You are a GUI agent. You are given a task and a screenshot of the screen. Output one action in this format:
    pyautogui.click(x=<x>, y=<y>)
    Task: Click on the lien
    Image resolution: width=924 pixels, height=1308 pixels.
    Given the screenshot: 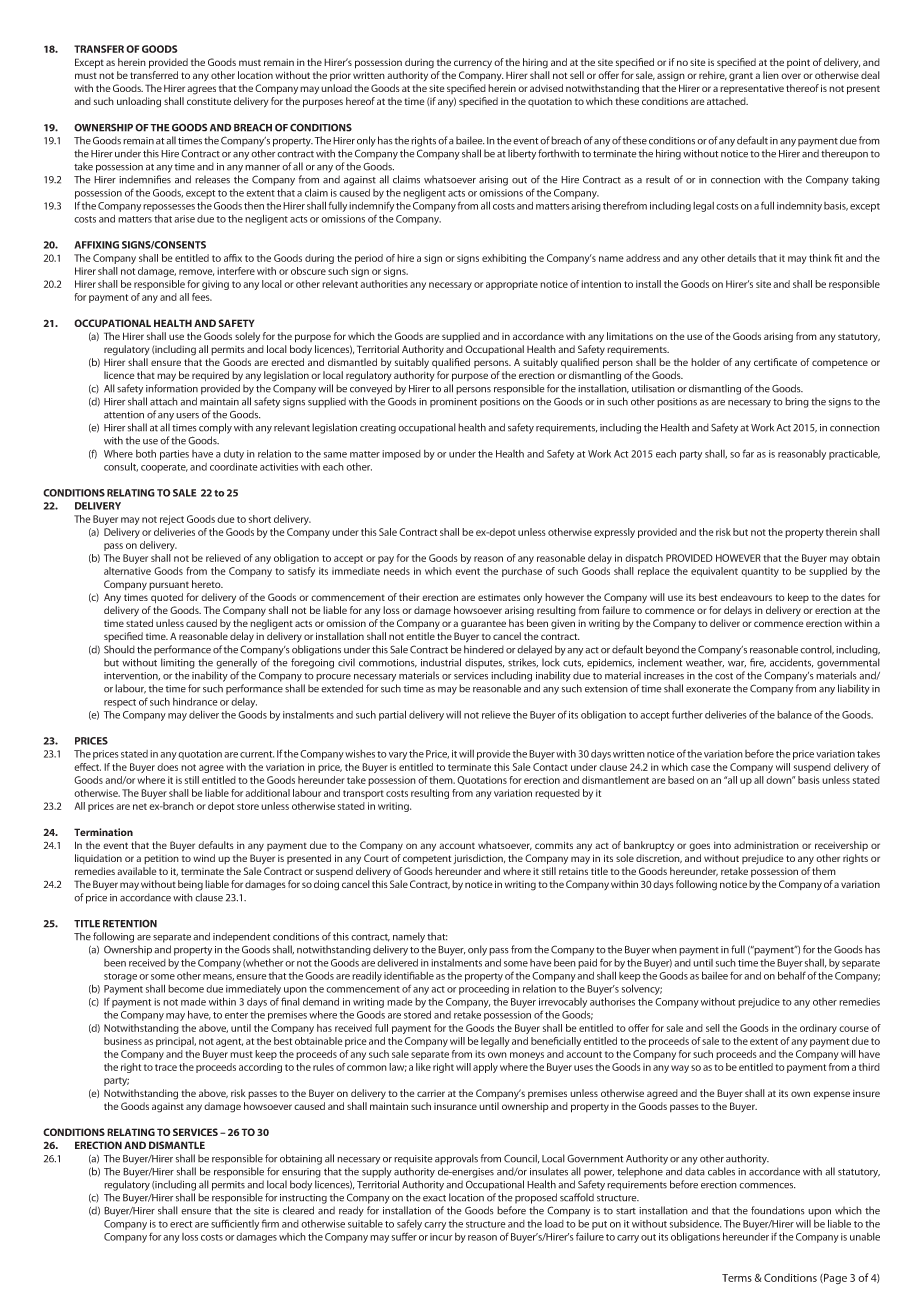 What is the action you would take?
    pyautogui.click(x=771, y=75)
